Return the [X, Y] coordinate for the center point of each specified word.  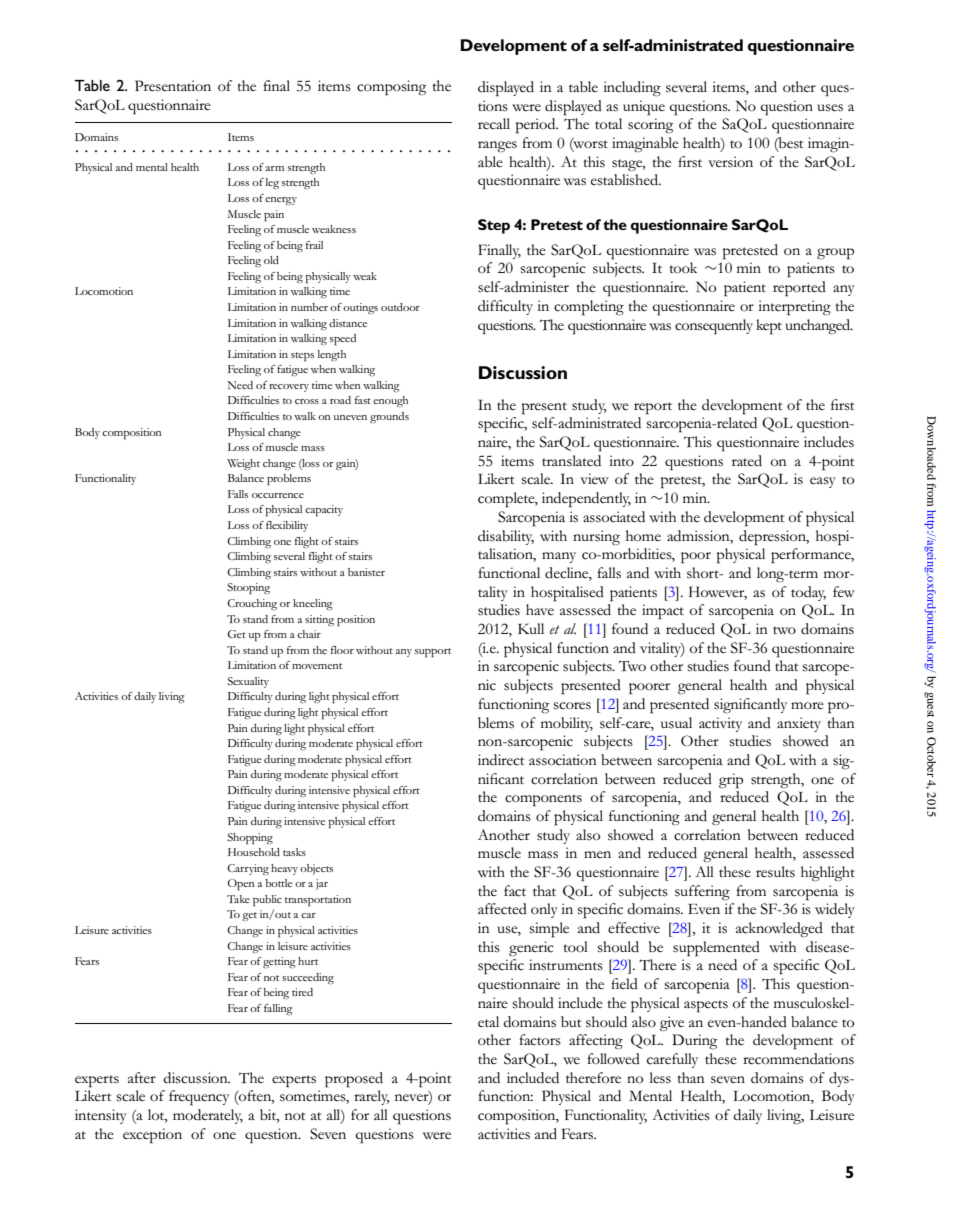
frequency [199, 1097]
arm [274, 168]
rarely [371, 1097]
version [730, 162]
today [808, 593]
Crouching [252, 604]
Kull [531, 628]
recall [494, 124]
